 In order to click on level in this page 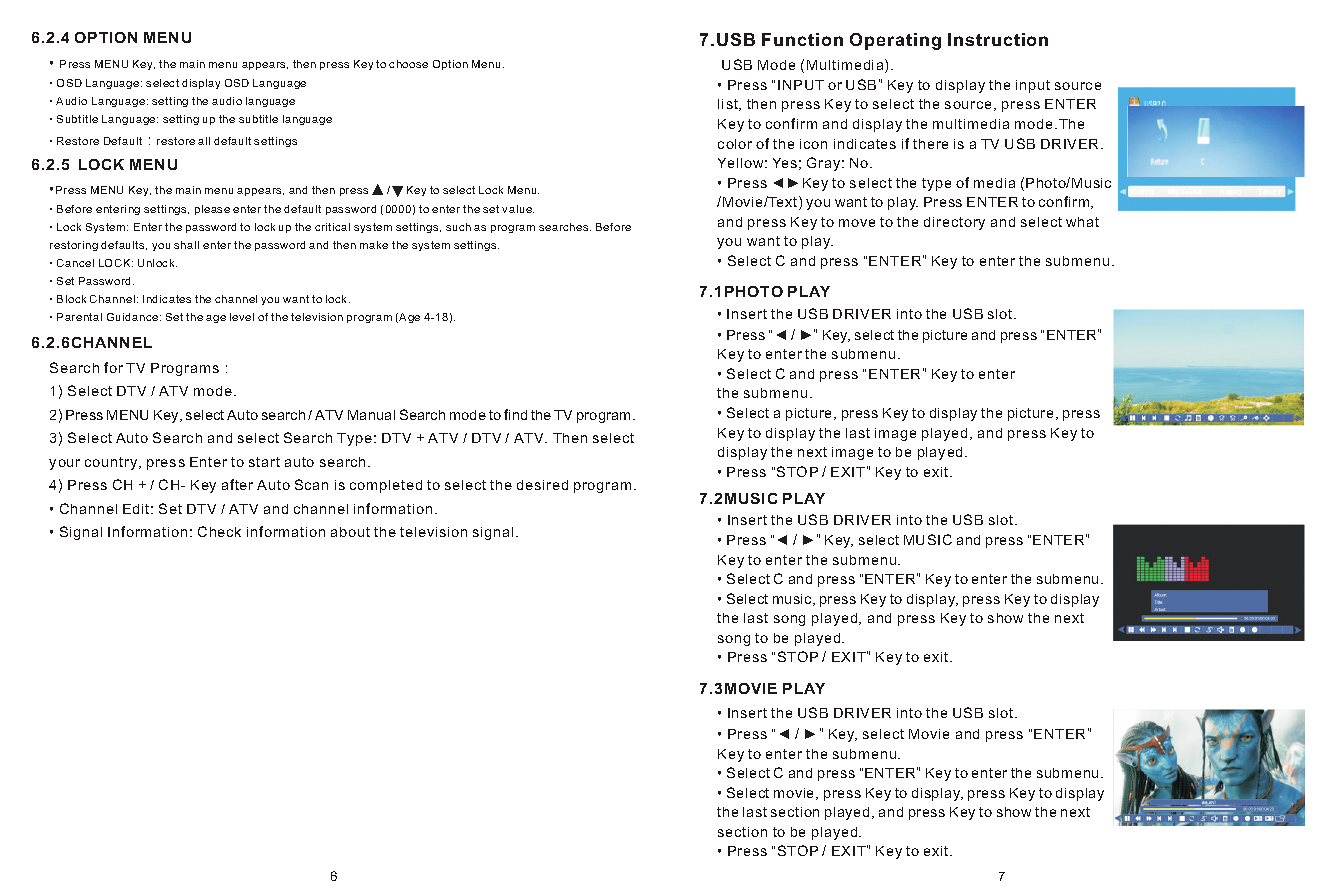, I will do `click(242, 317)`.
